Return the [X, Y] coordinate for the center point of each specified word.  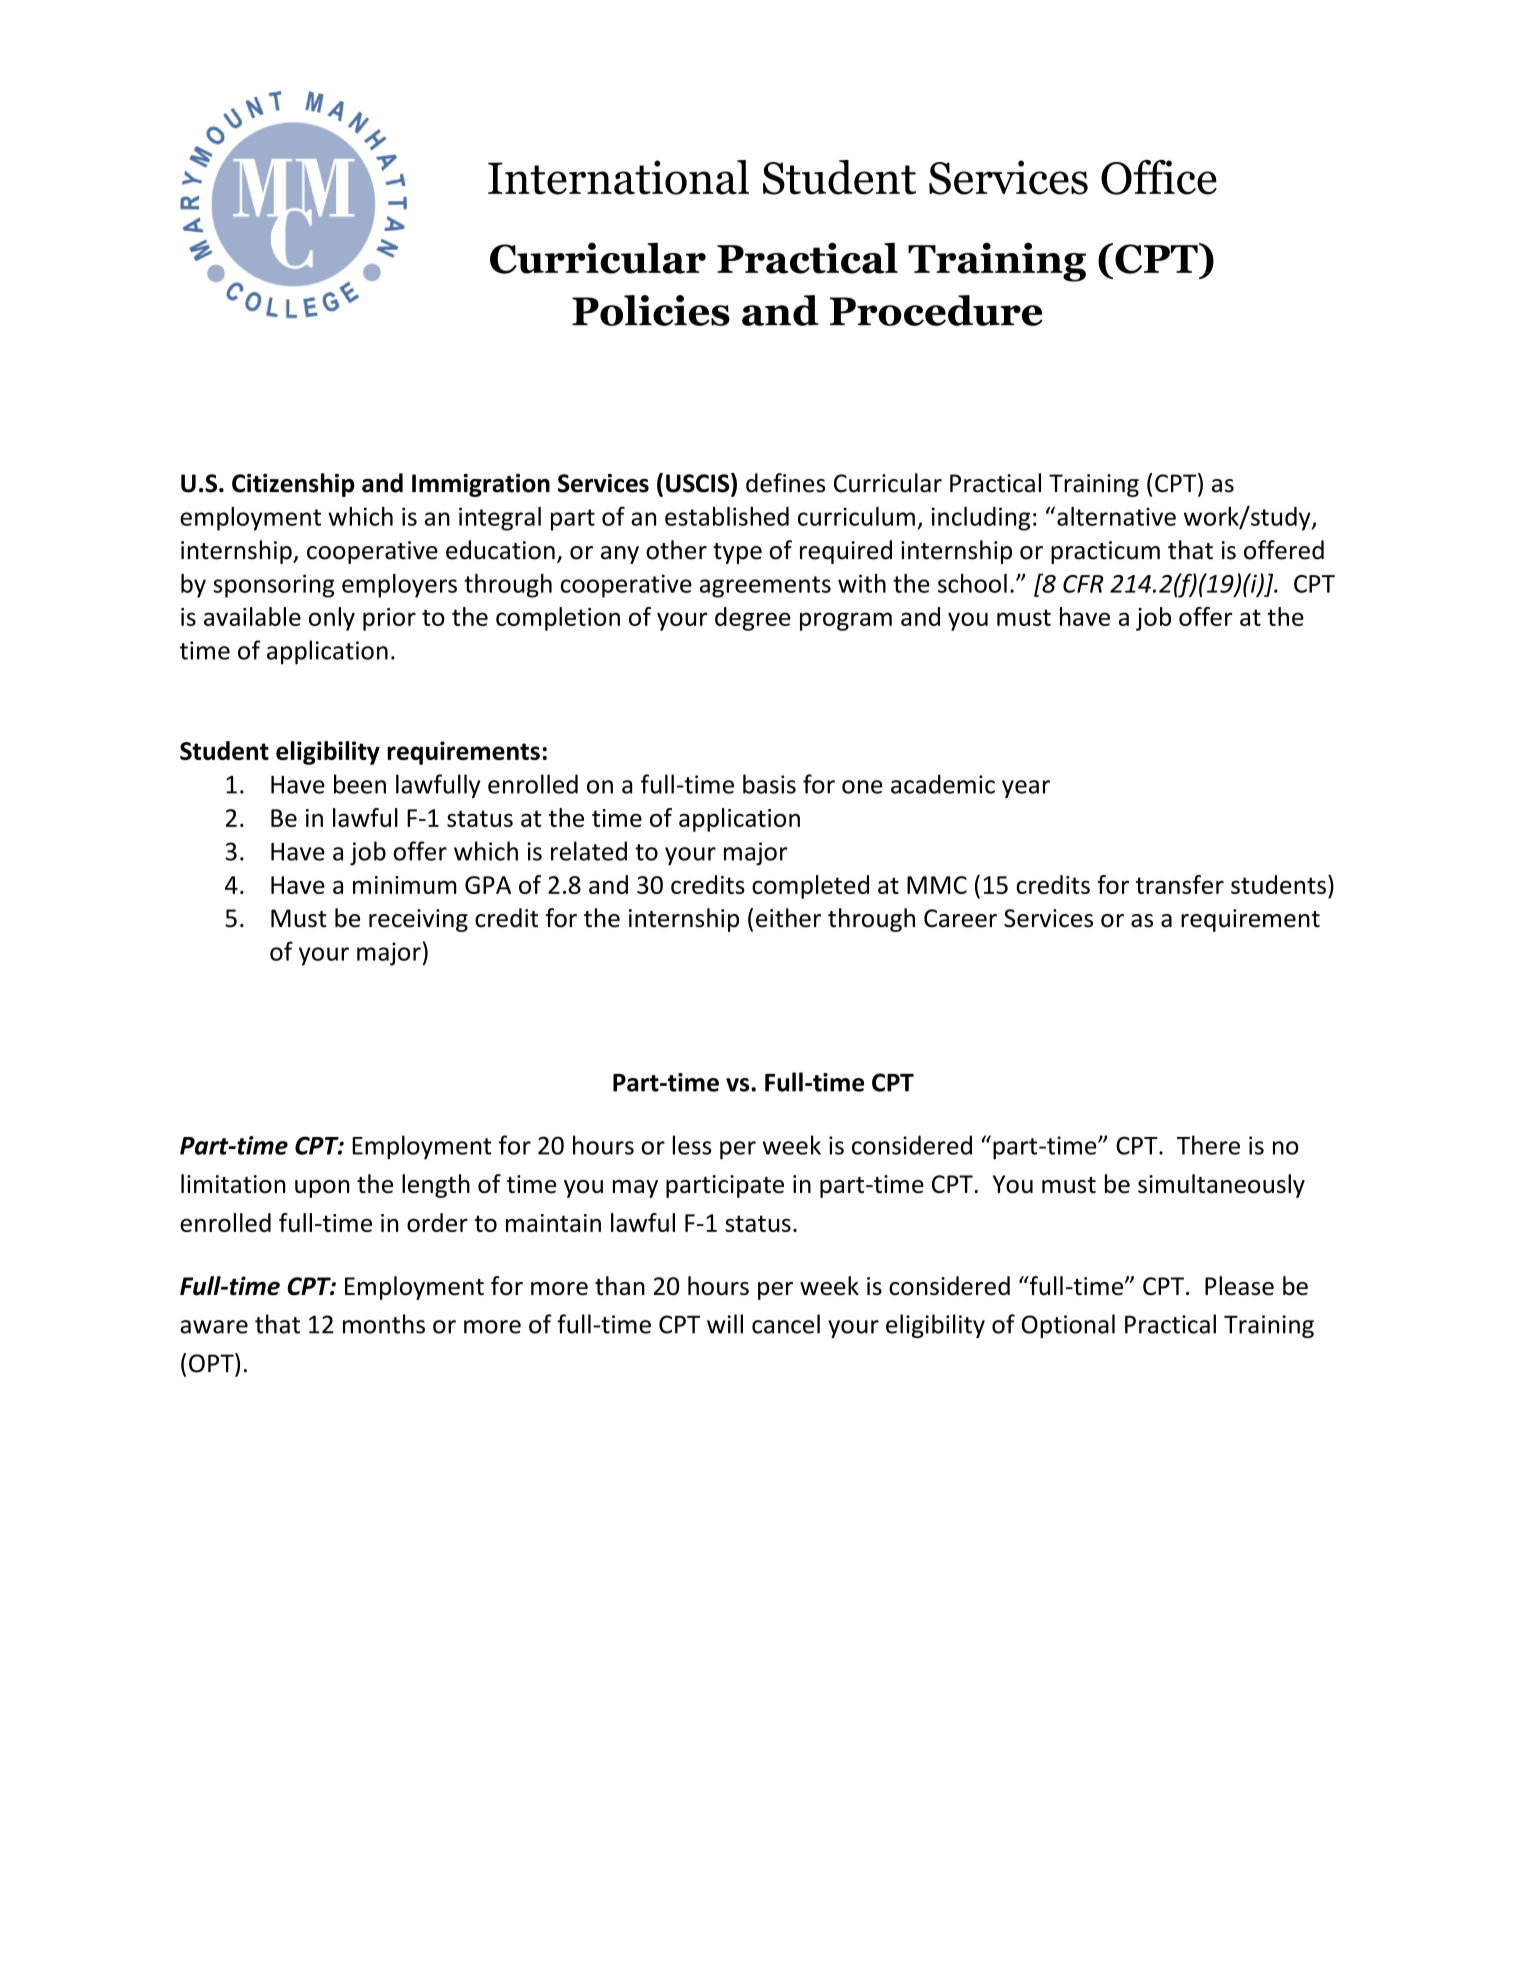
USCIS [699, 484]
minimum [405, 885]
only [332, 619]
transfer [1180, 884]
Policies [651, 310]
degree [753, 619]
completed [810, 887]
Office [1159, 177]
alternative [1116, 516]
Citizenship [293, 485]
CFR [1083, 584]
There [1208, 1145]
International [618, 177]
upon [322, 1189]
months [384, 1324]
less [692, 1145]
